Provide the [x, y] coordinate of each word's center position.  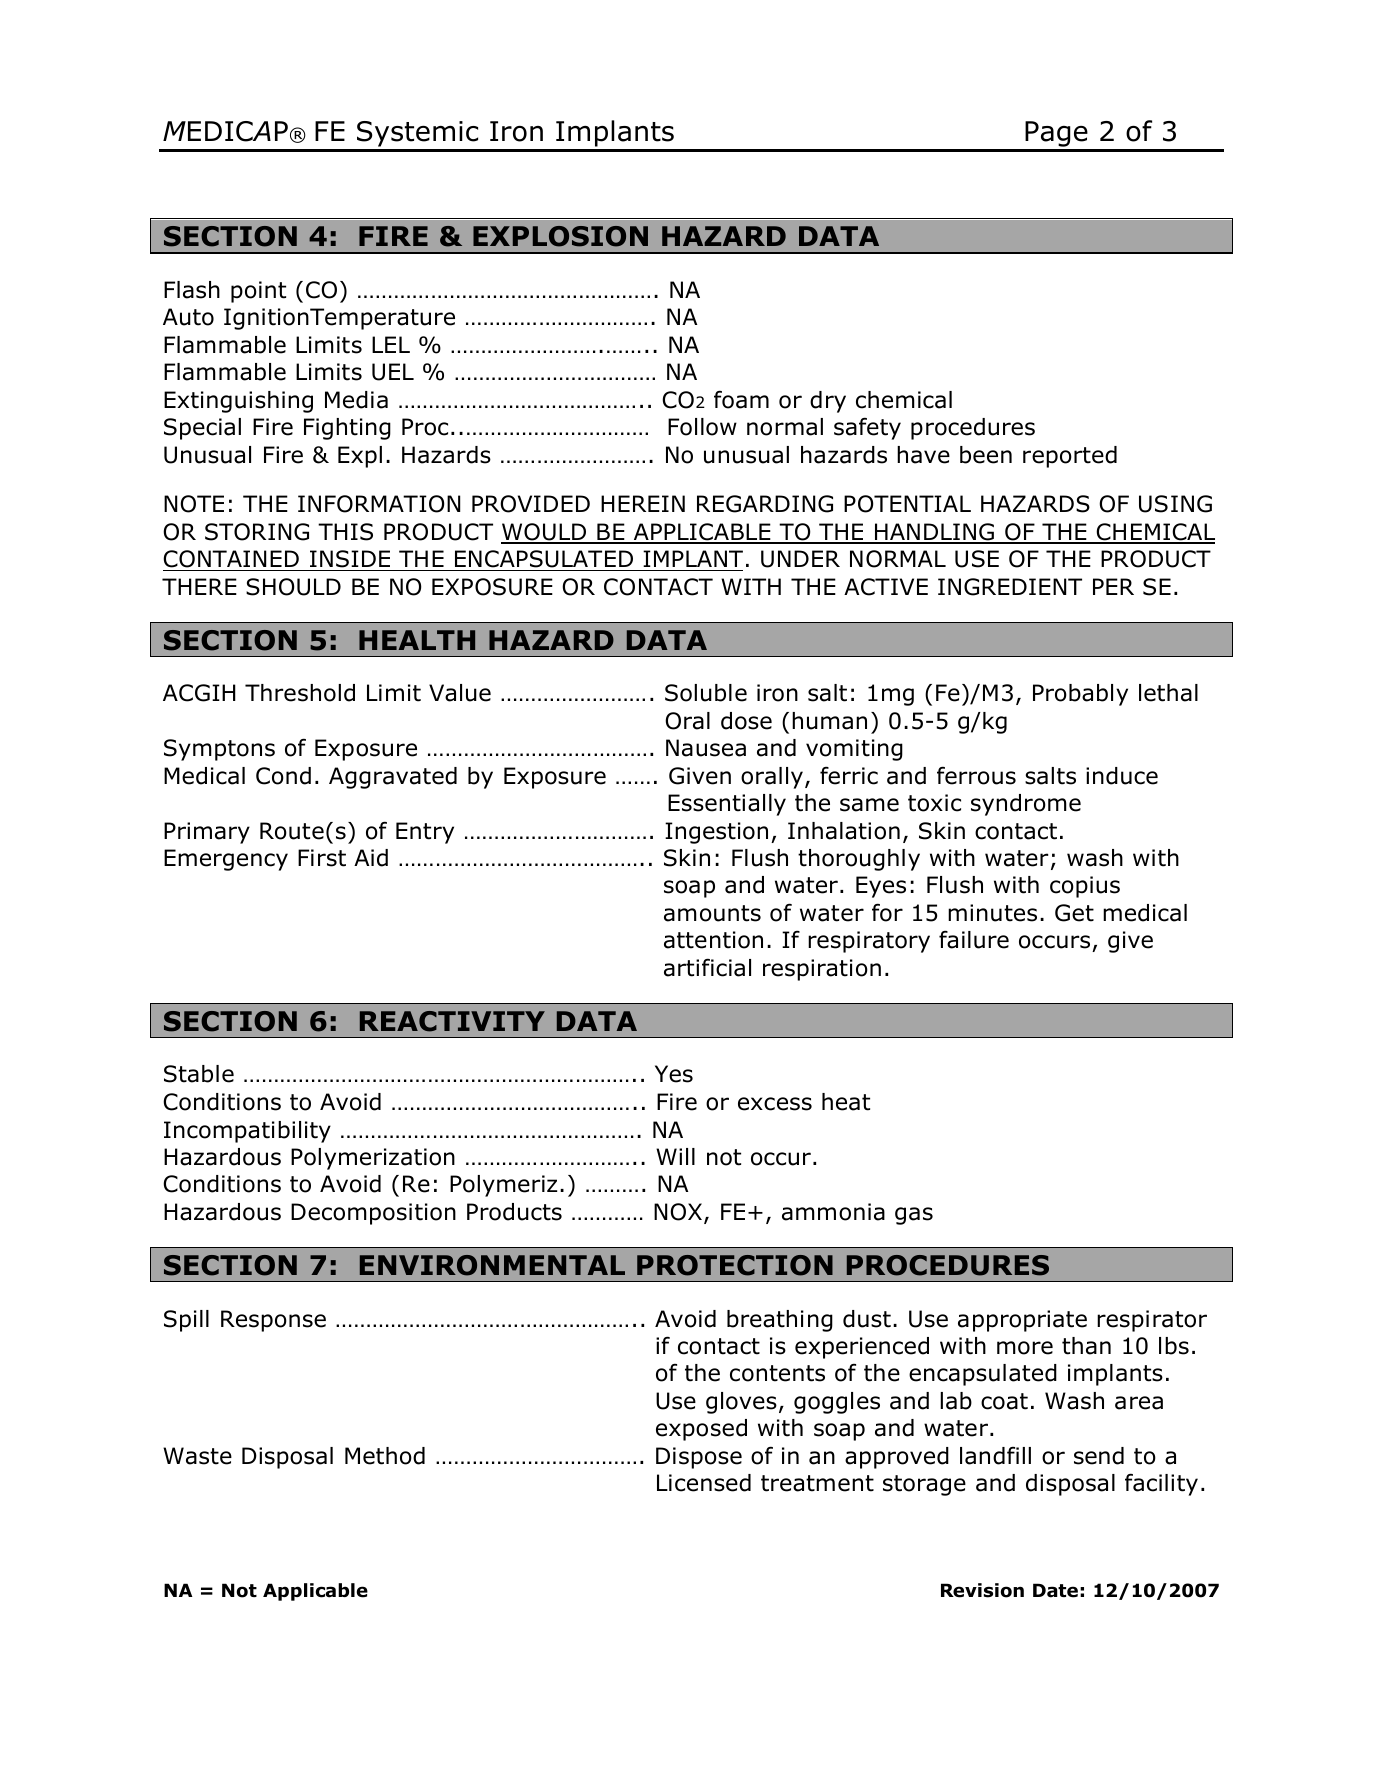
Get [1074, 913]
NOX [678, 1212]
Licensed [704, 1483]
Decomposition [373, 1214]
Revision [982, 1590]
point [258, 292]
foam [741, 399]
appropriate [1022, 1321]
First [322, 858]
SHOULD [293, 587]
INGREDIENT [1010, 587]
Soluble [706, 693]
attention [713, 940]
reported [1070, 457]
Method [385, 1456]
